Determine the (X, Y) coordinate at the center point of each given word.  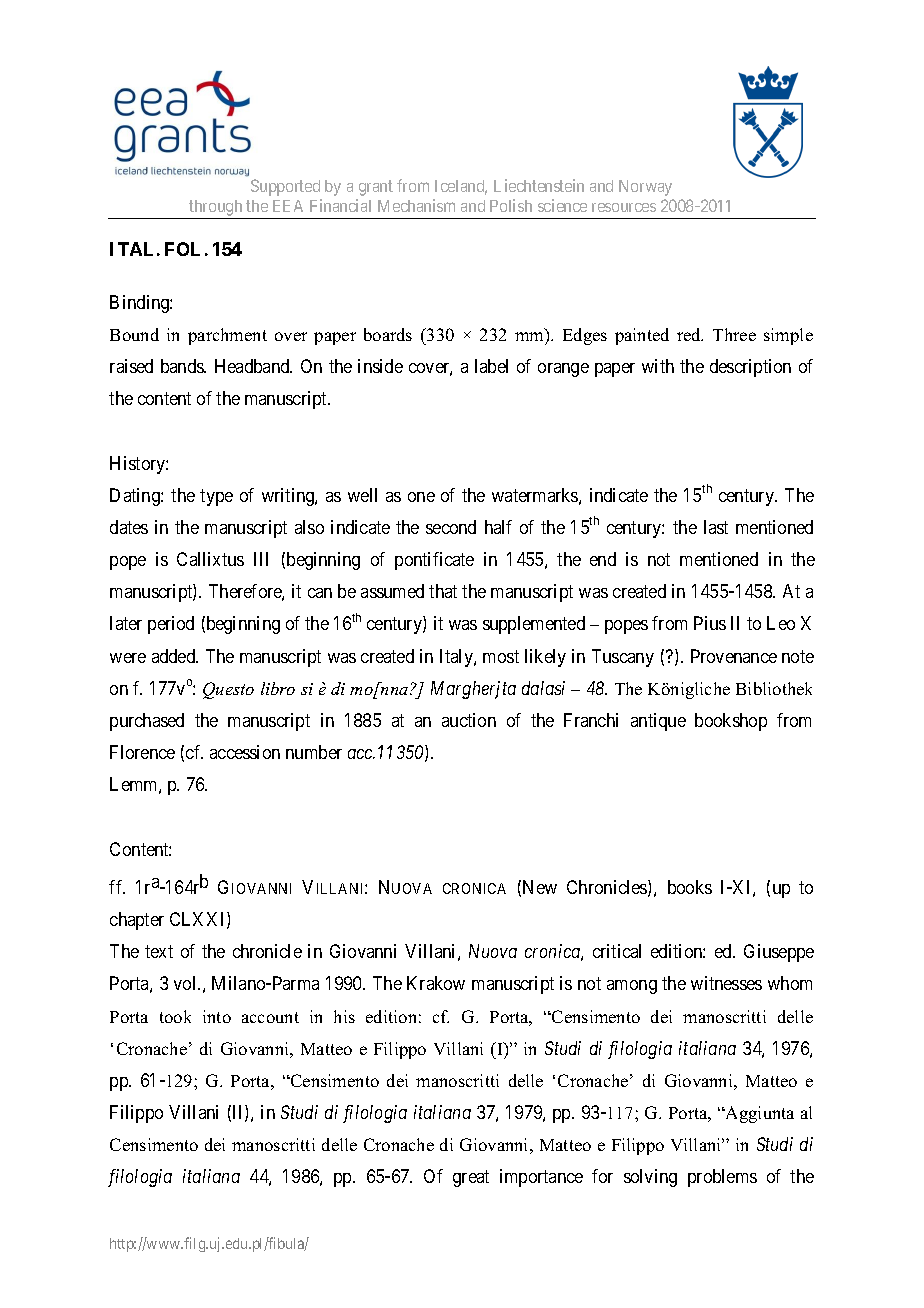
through (216, 209)
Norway (645, 188)
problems (722, 1178)
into (217, 1016)
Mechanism (416, 205)
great (471, 1179)
